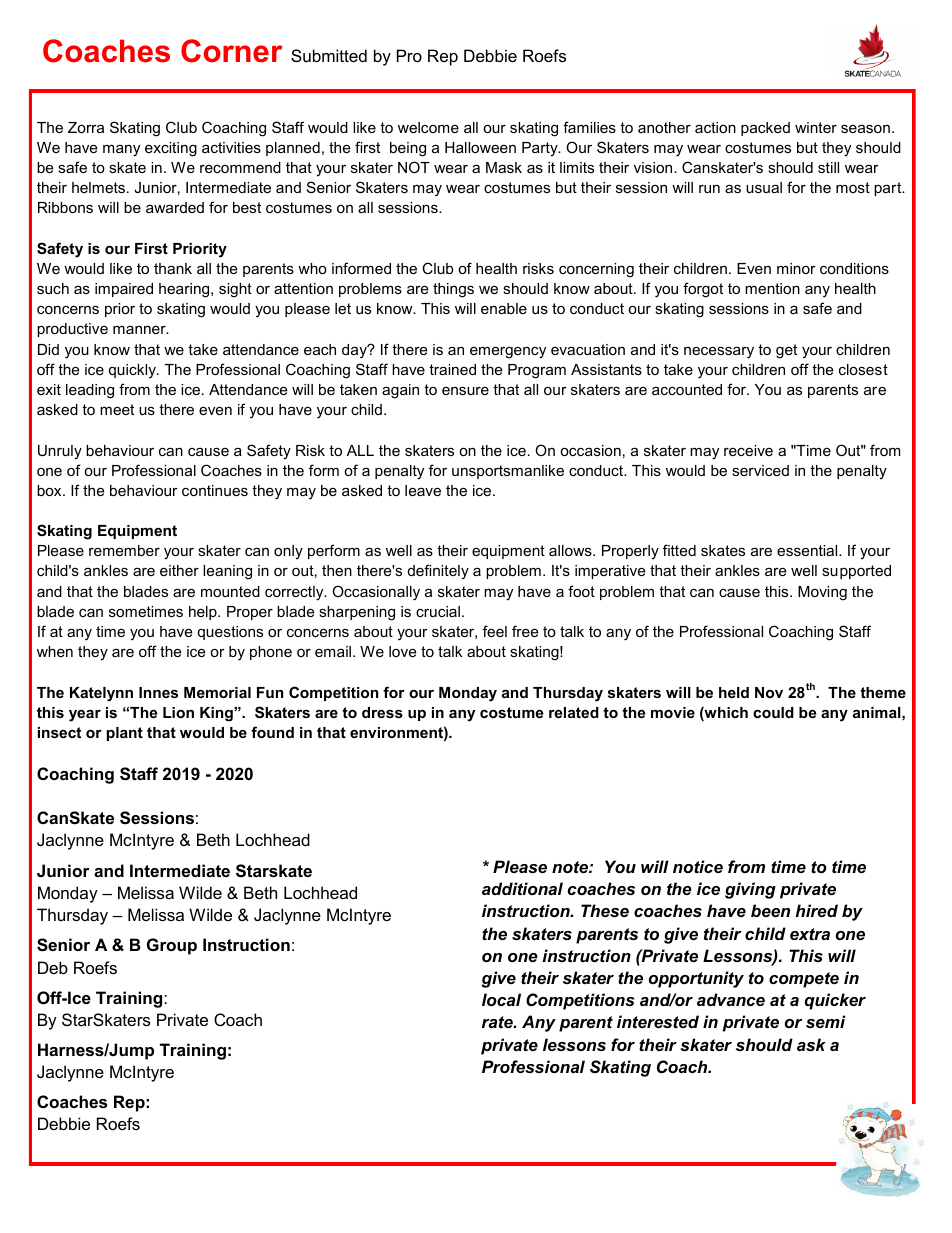  I want to click on remember, so click(124, 550).
